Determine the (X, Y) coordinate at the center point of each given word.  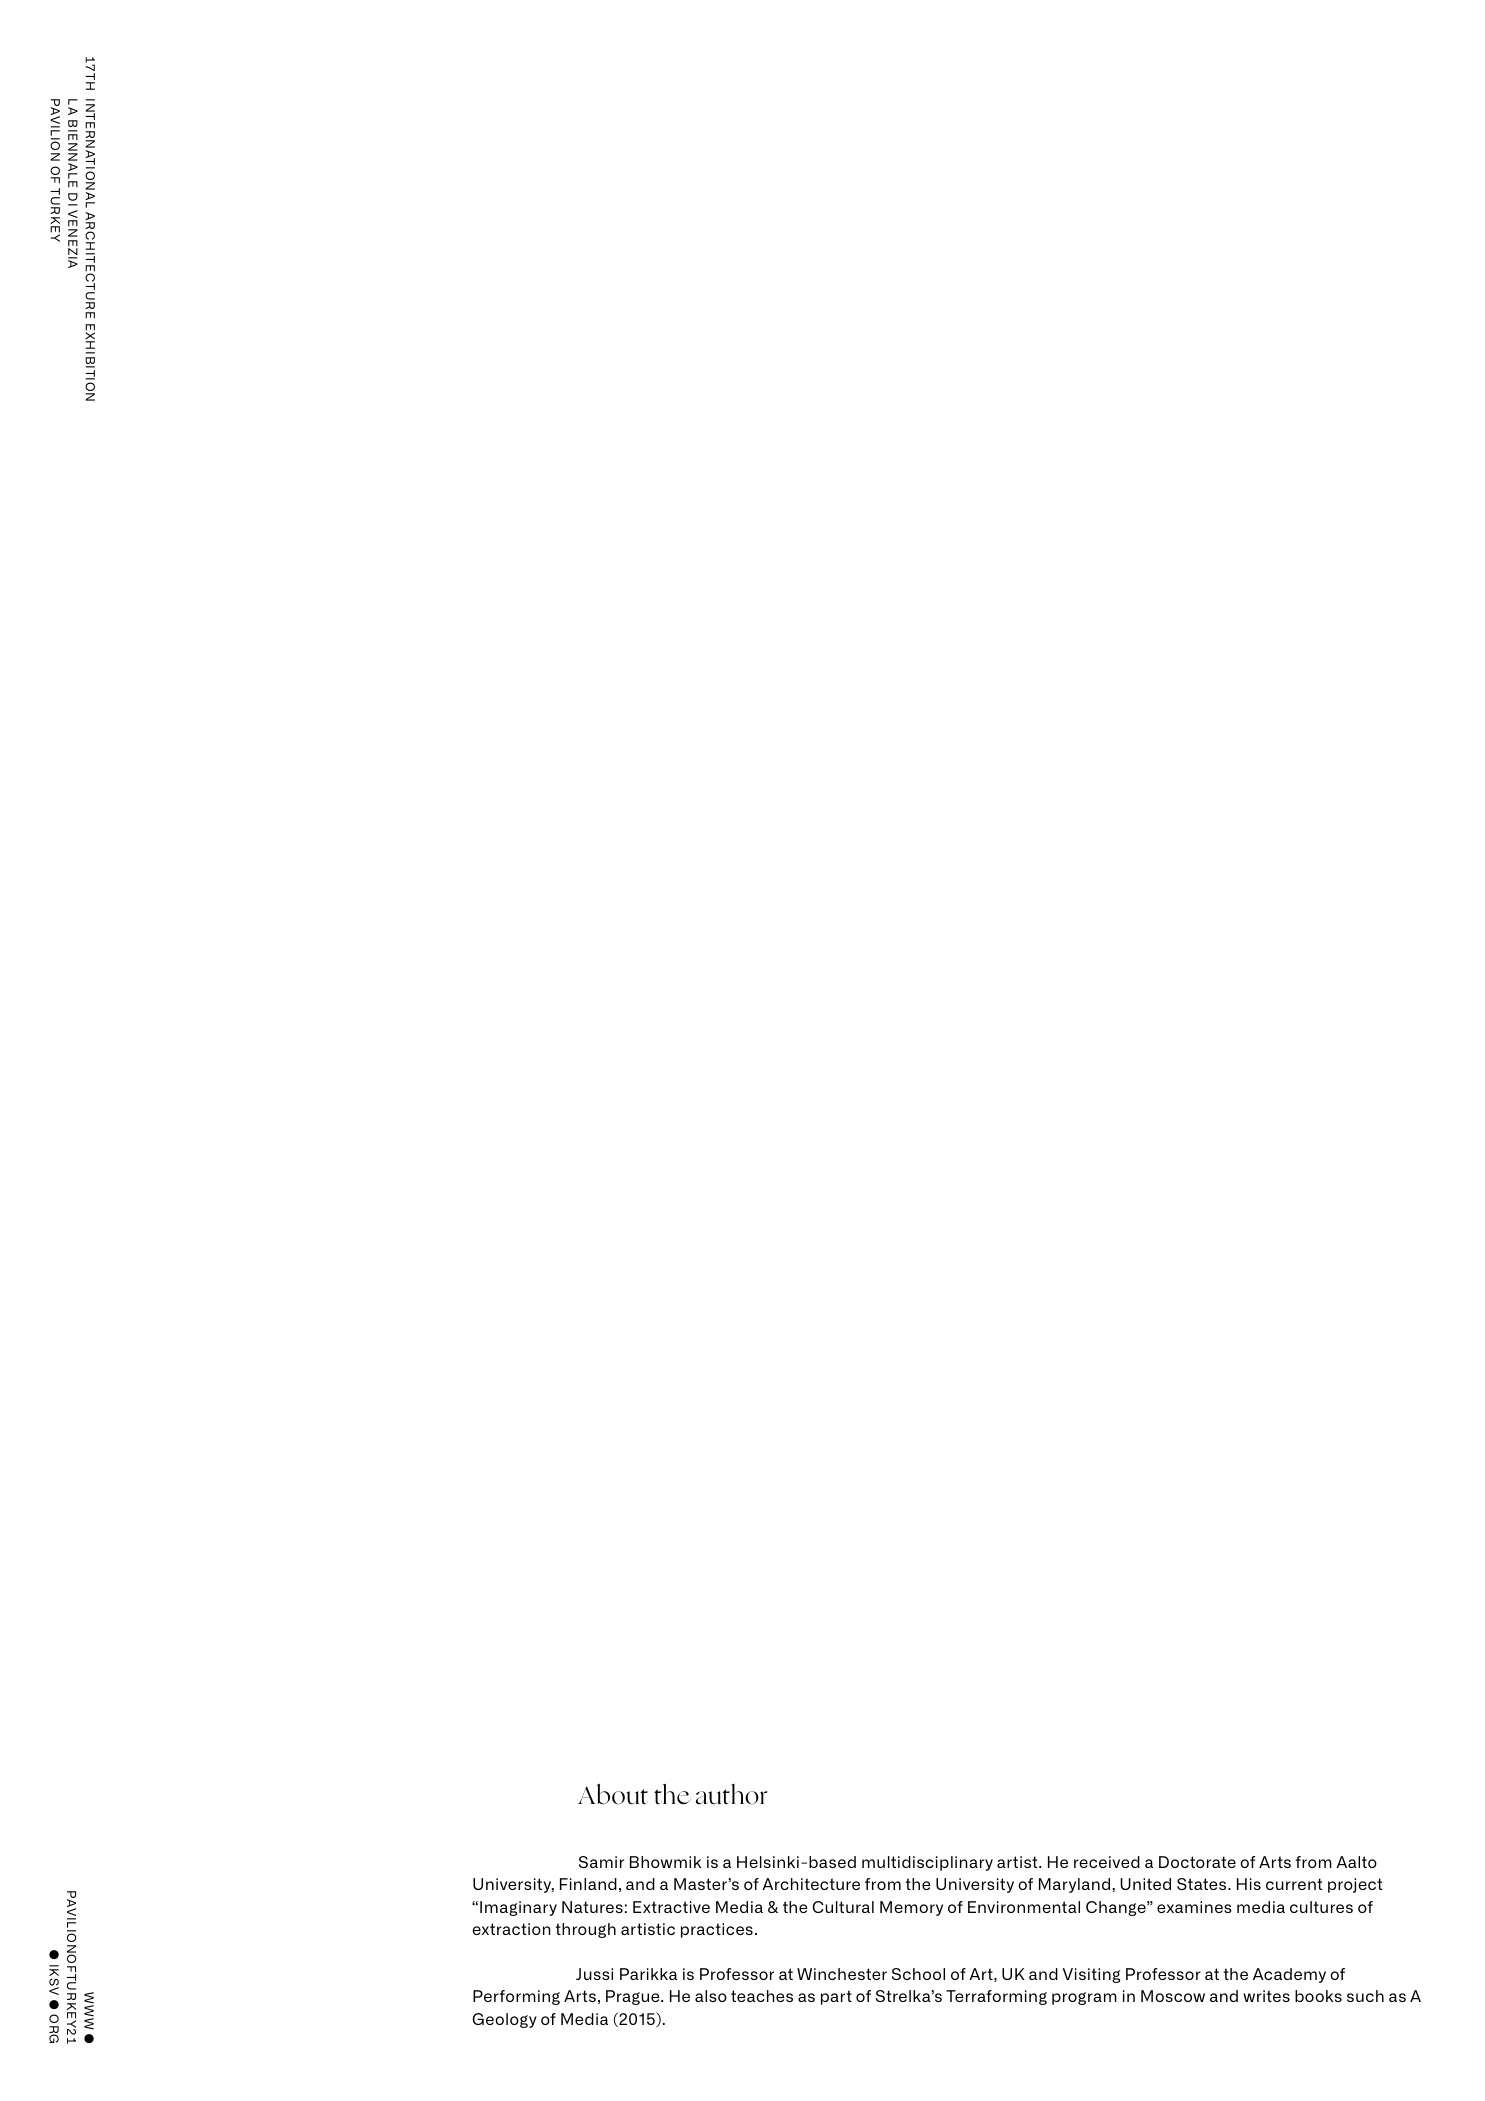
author (731, 1794)
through (585, 1930)
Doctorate (1197, 1862)
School (918, 1974)
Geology (504, 2020)
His (1249, 1884)
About (613, 1794)
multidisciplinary (927, 1863)
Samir (601, 1862)
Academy (1289, 1975)
